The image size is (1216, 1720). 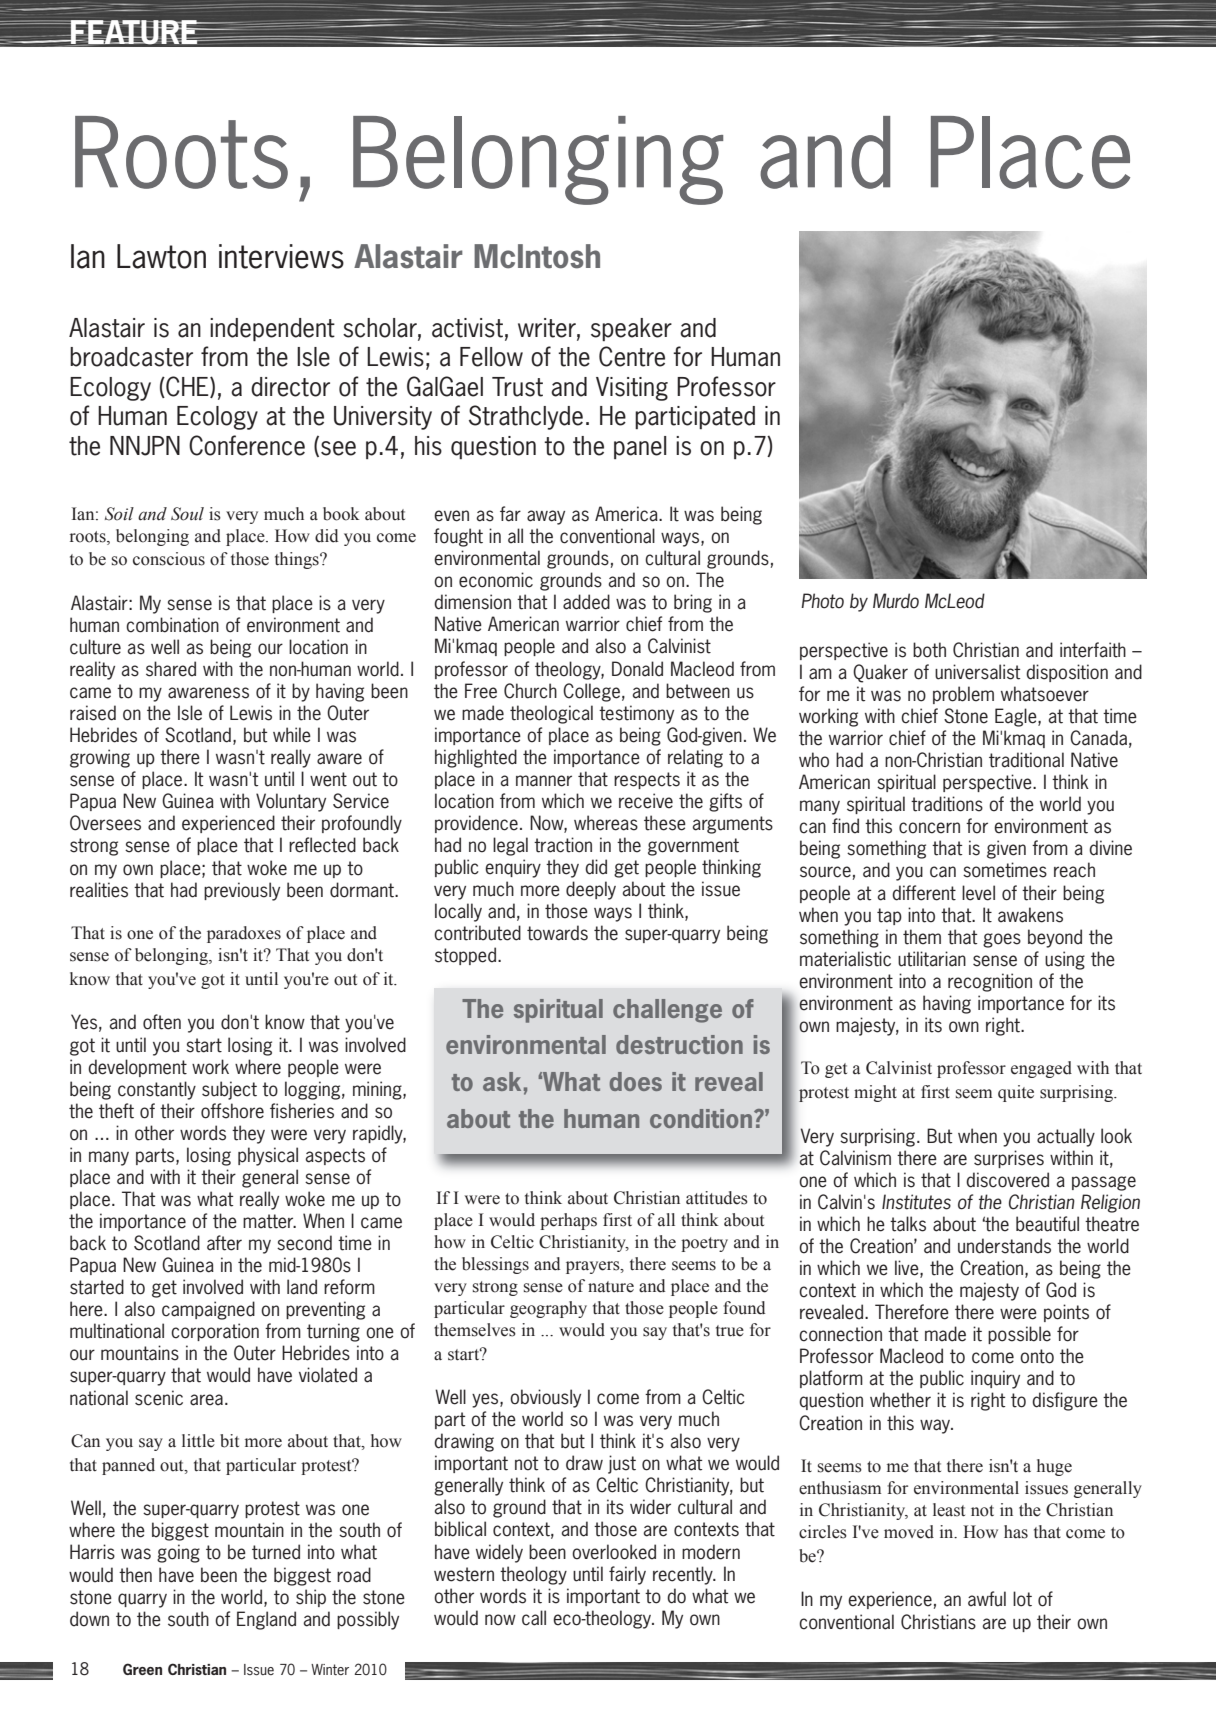 I want to click on paradoxes, so click(x=244, y=934).
